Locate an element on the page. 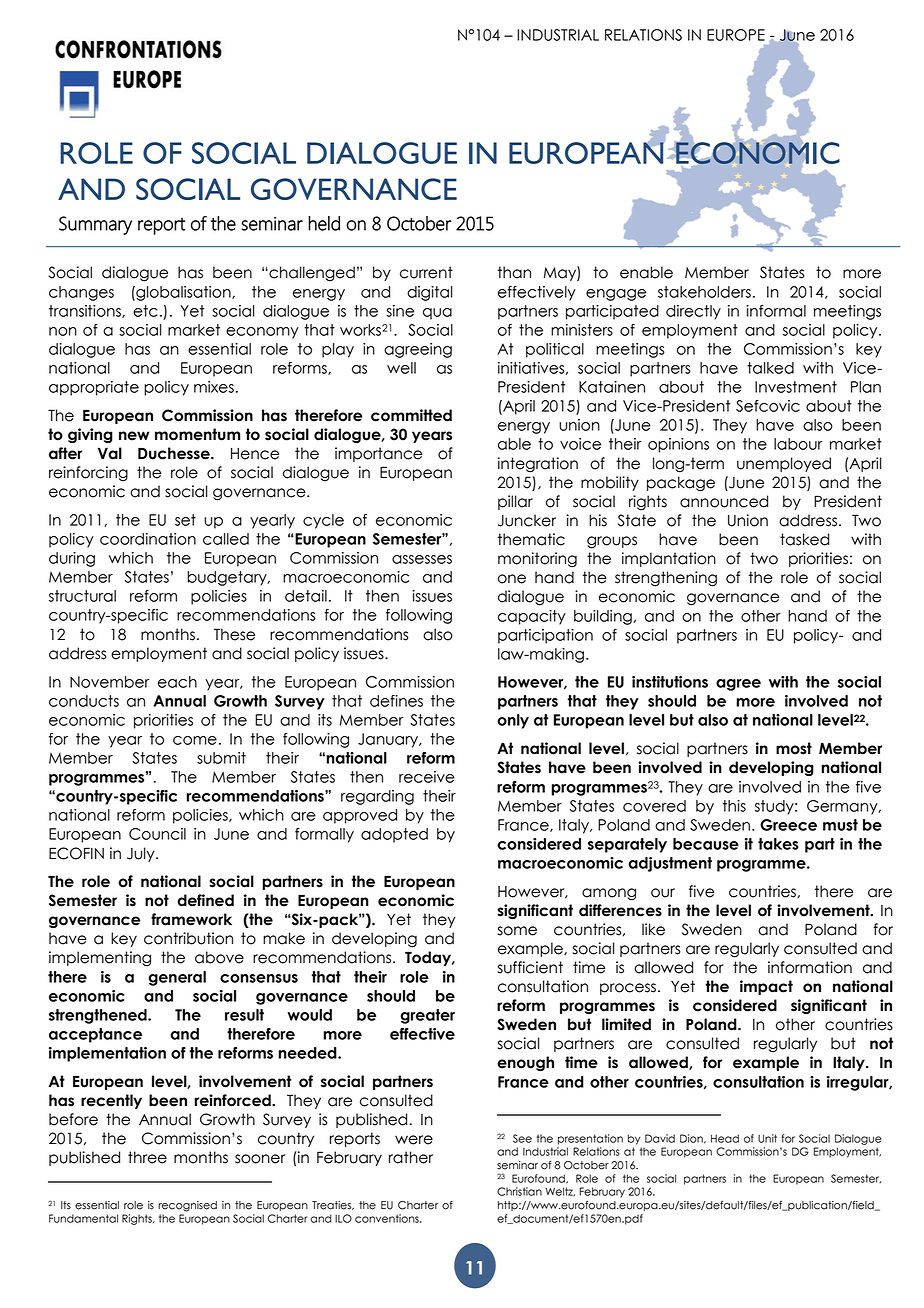  recognised is located at coordinates (187, 1206).
